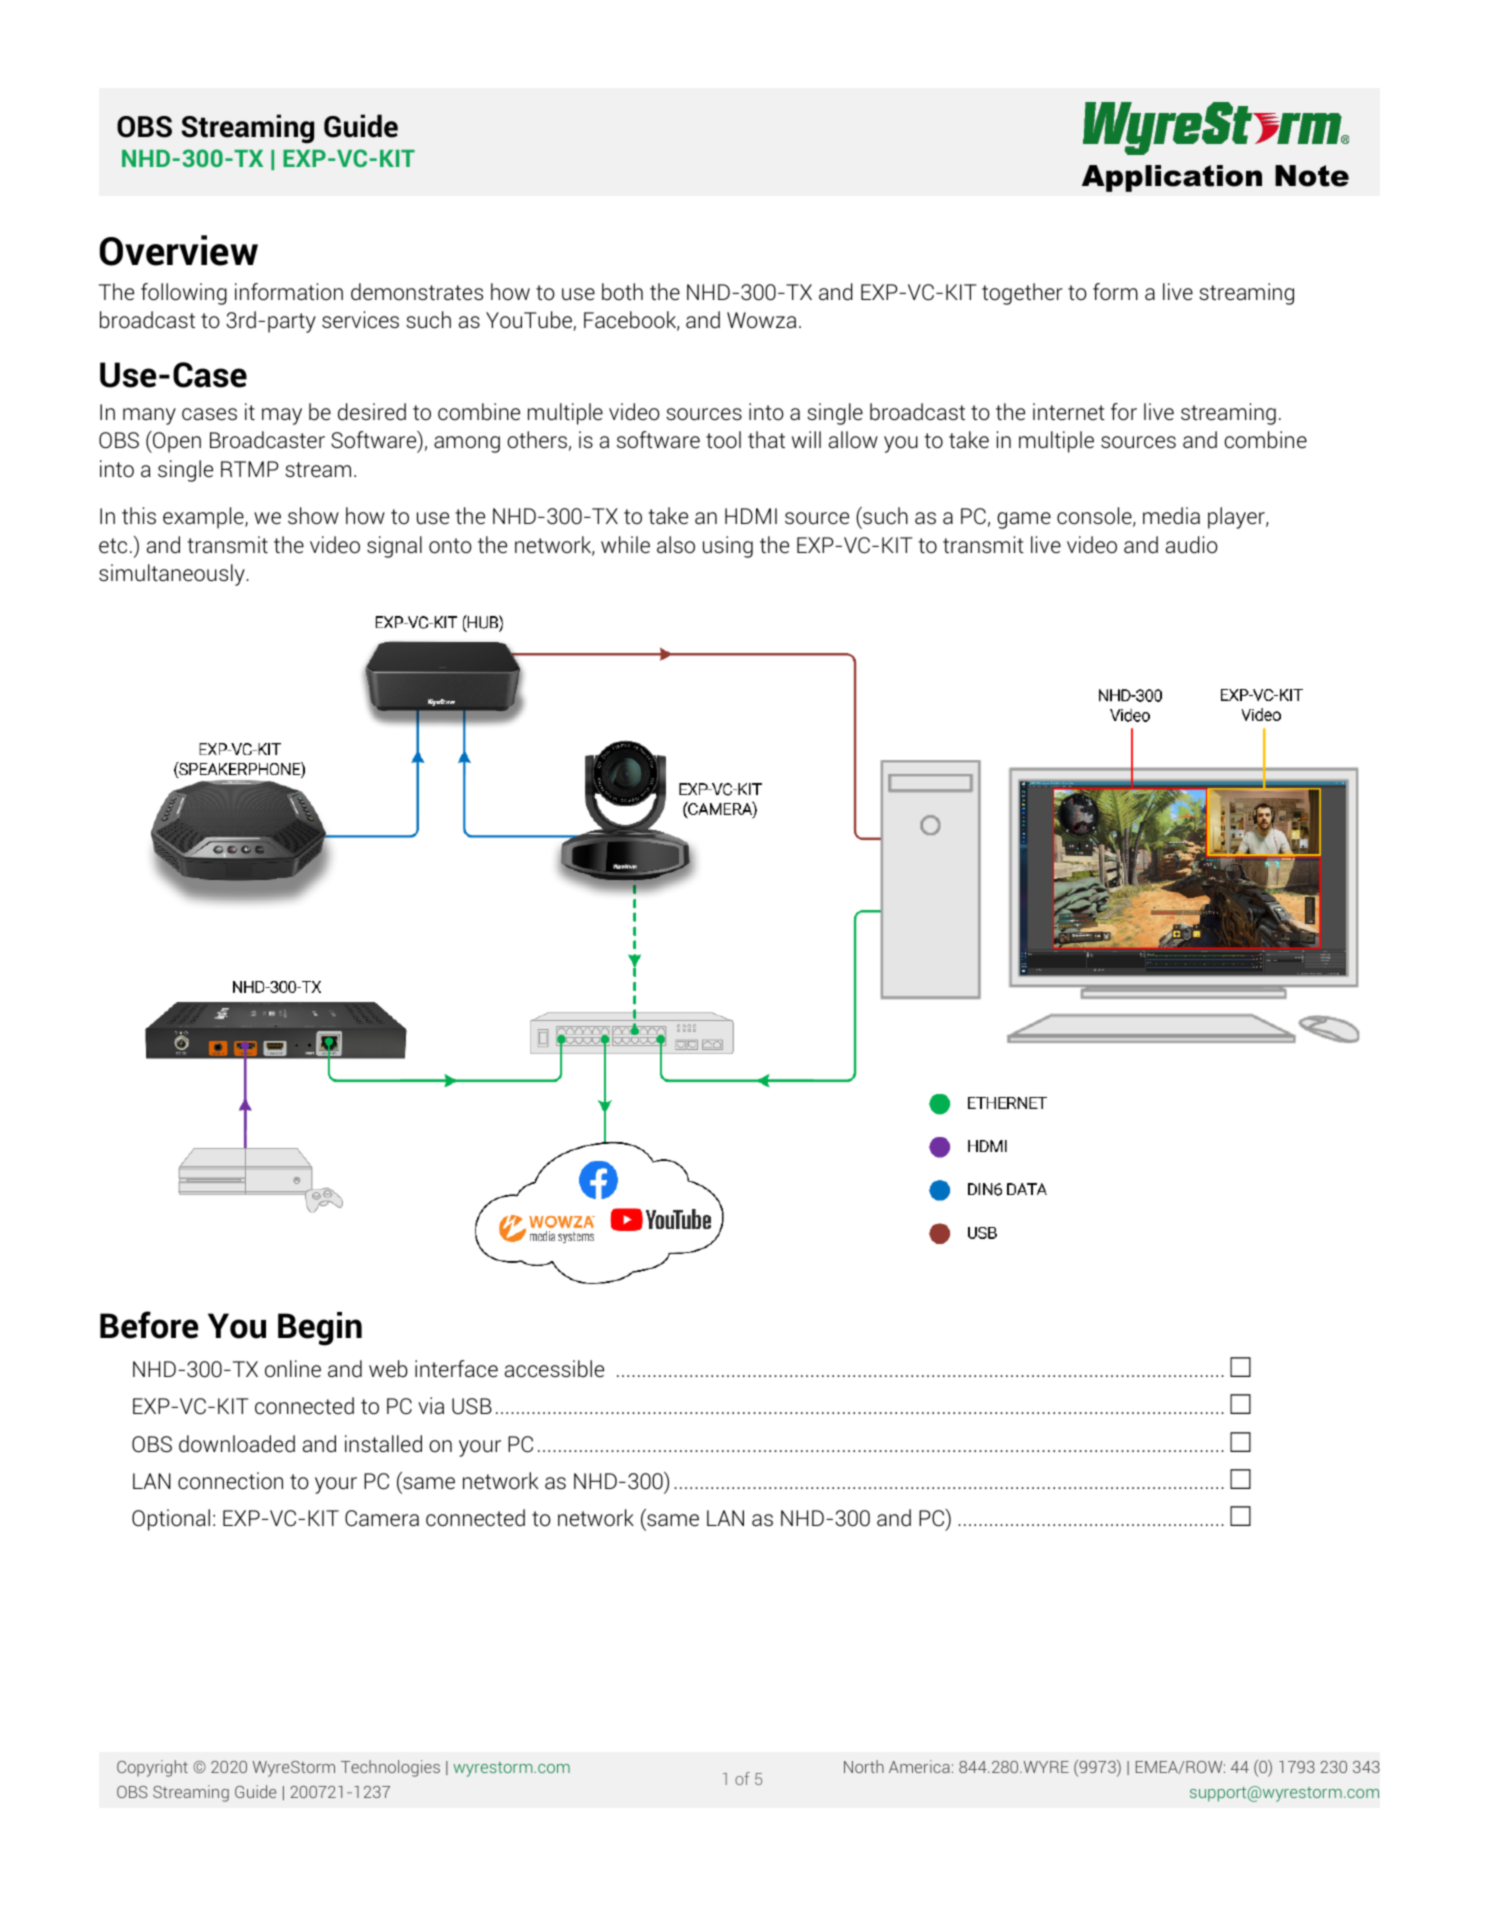 The width and height of the image is (1490, 1928). I want to click on Overview, so click(179, 250).
